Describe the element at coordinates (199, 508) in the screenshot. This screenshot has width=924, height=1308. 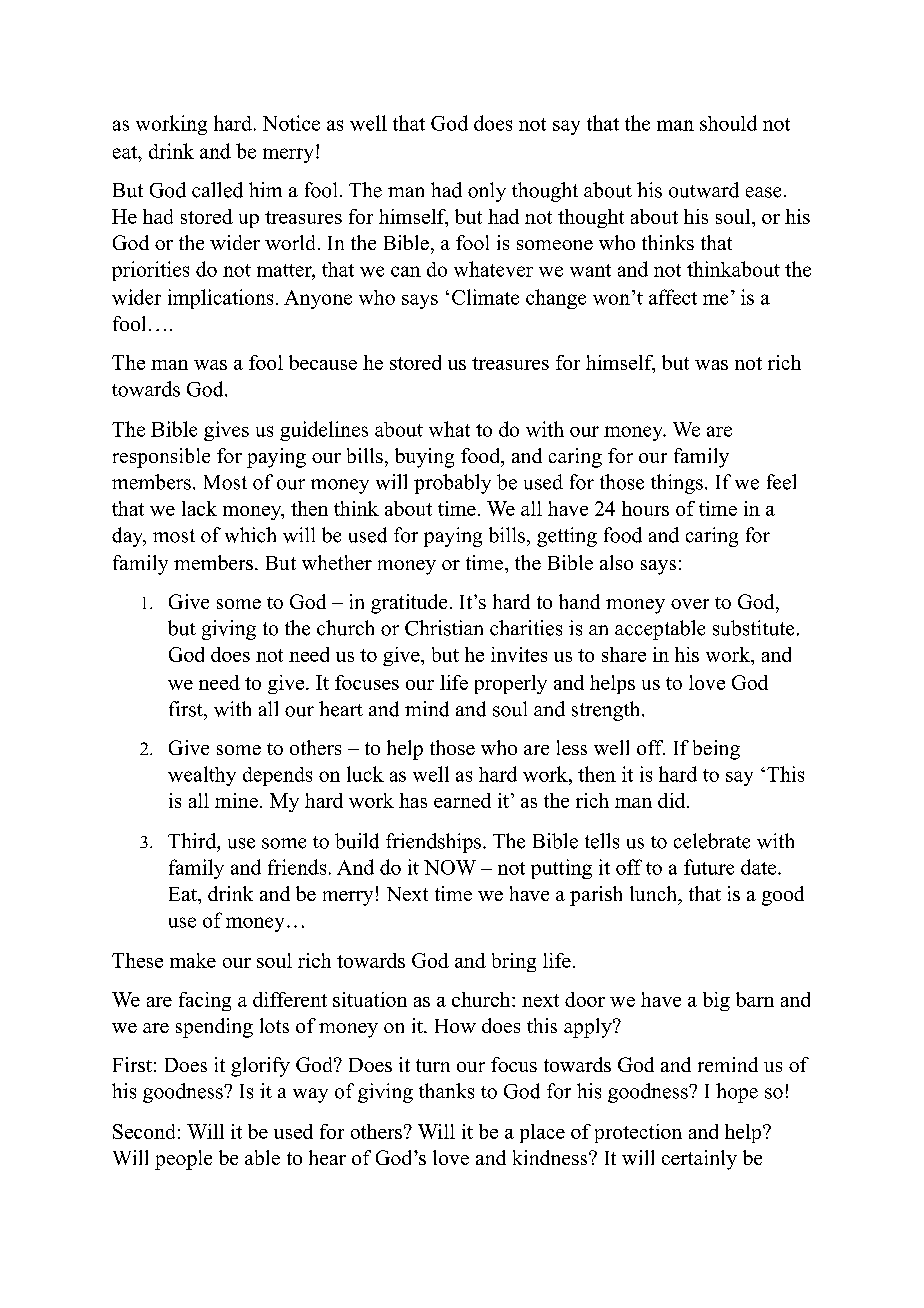
I see `lack` at that location.
